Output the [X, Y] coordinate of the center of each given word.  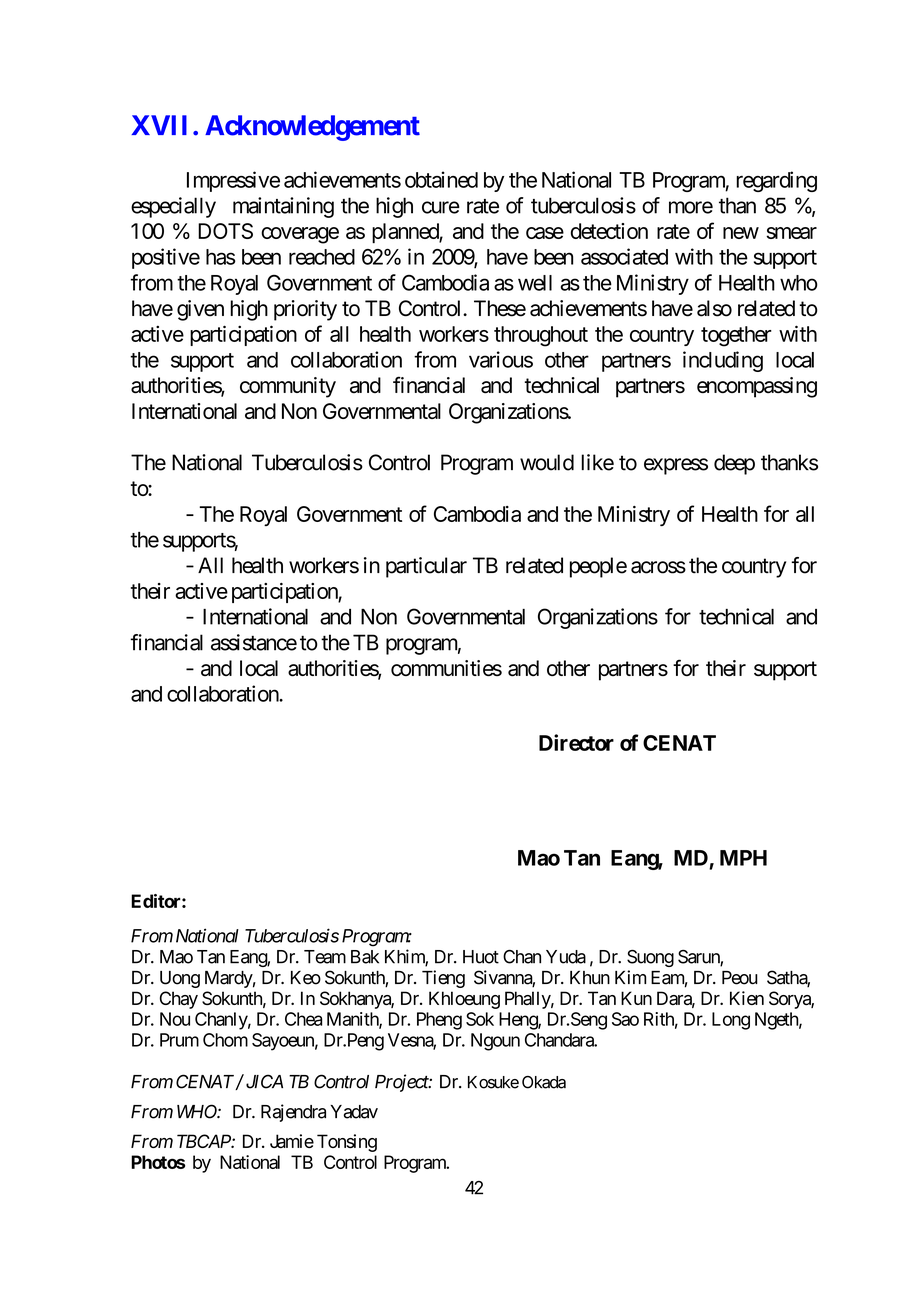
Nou [175, 1019]
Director [576, 742]
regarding [776, 181]
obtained [441, 179]
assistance [254, 642]
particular [426, 567]
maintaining [283, 207]
